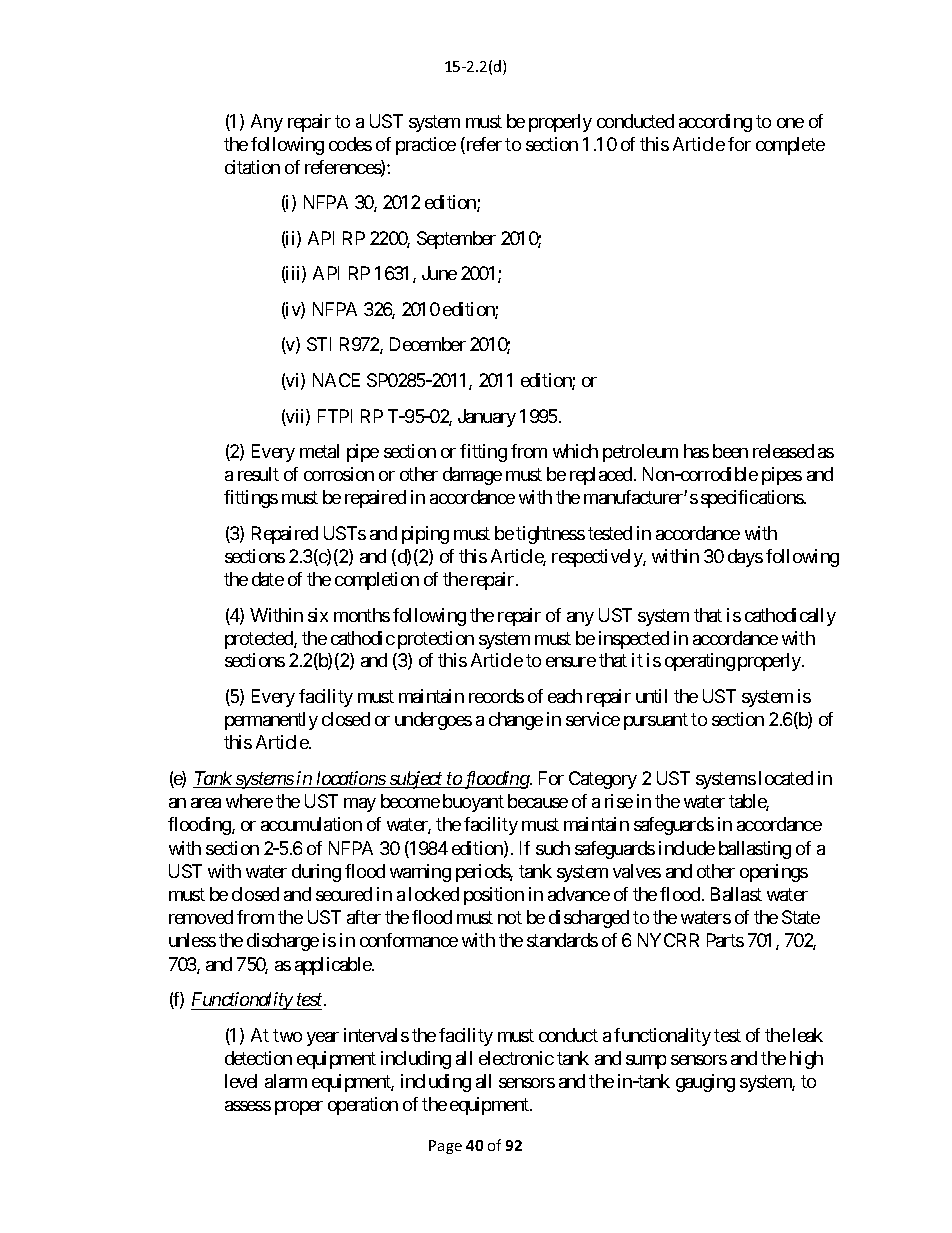 The width and height of the page is (952, 1233). What do you see at coordinates (201, 917) in the page?
I see `removed` at bounding box center [201, 917].
